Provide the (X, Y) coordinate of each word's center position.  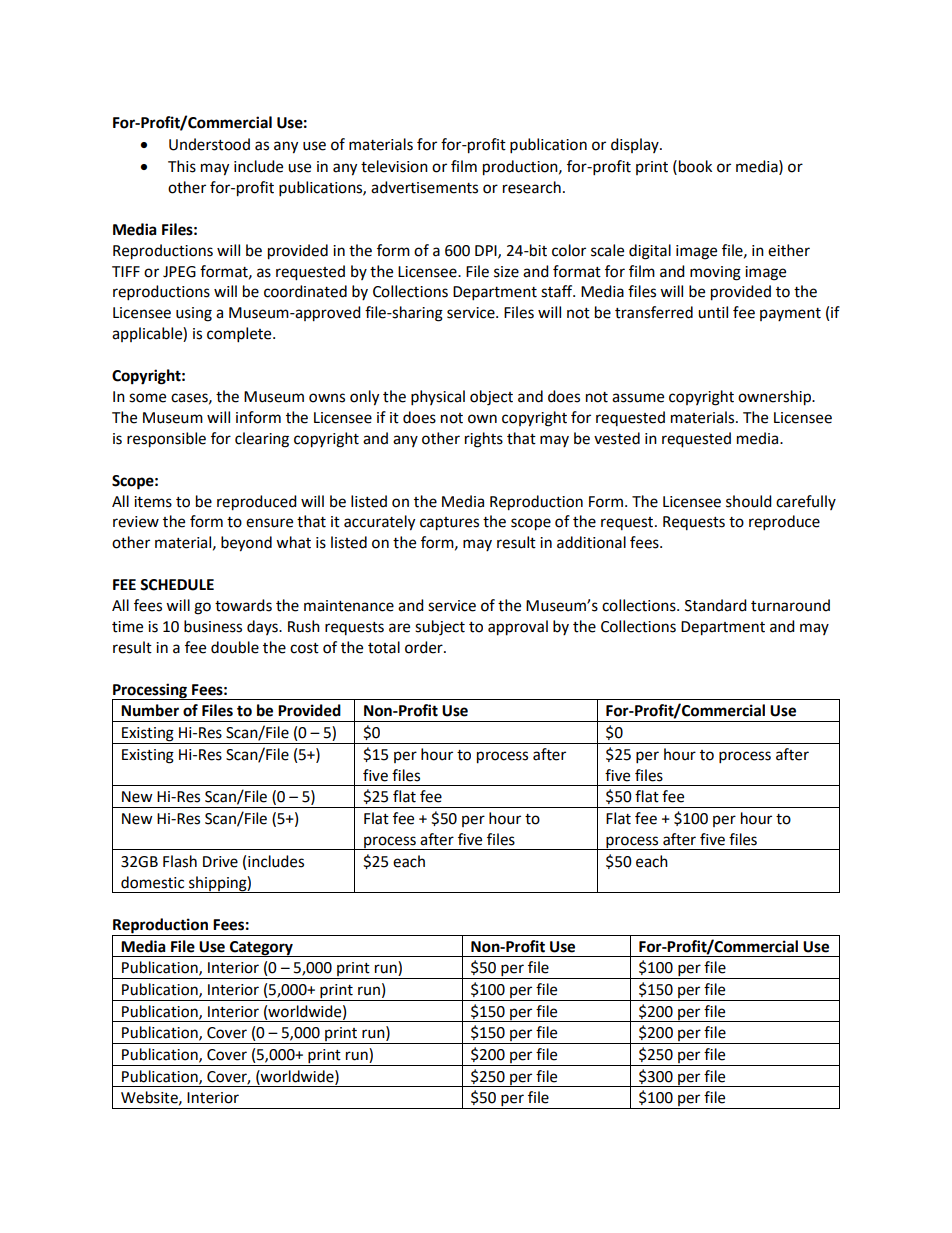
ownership (775, 398)
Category (261, 949)
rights (484, 440)
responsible (166, 440)
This (182, 166)
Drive (220, 862)
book (695, 166)
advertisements (424, 187)
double (235, 647)
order (425, 647)
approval (518, 628)
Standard (716, 605)
